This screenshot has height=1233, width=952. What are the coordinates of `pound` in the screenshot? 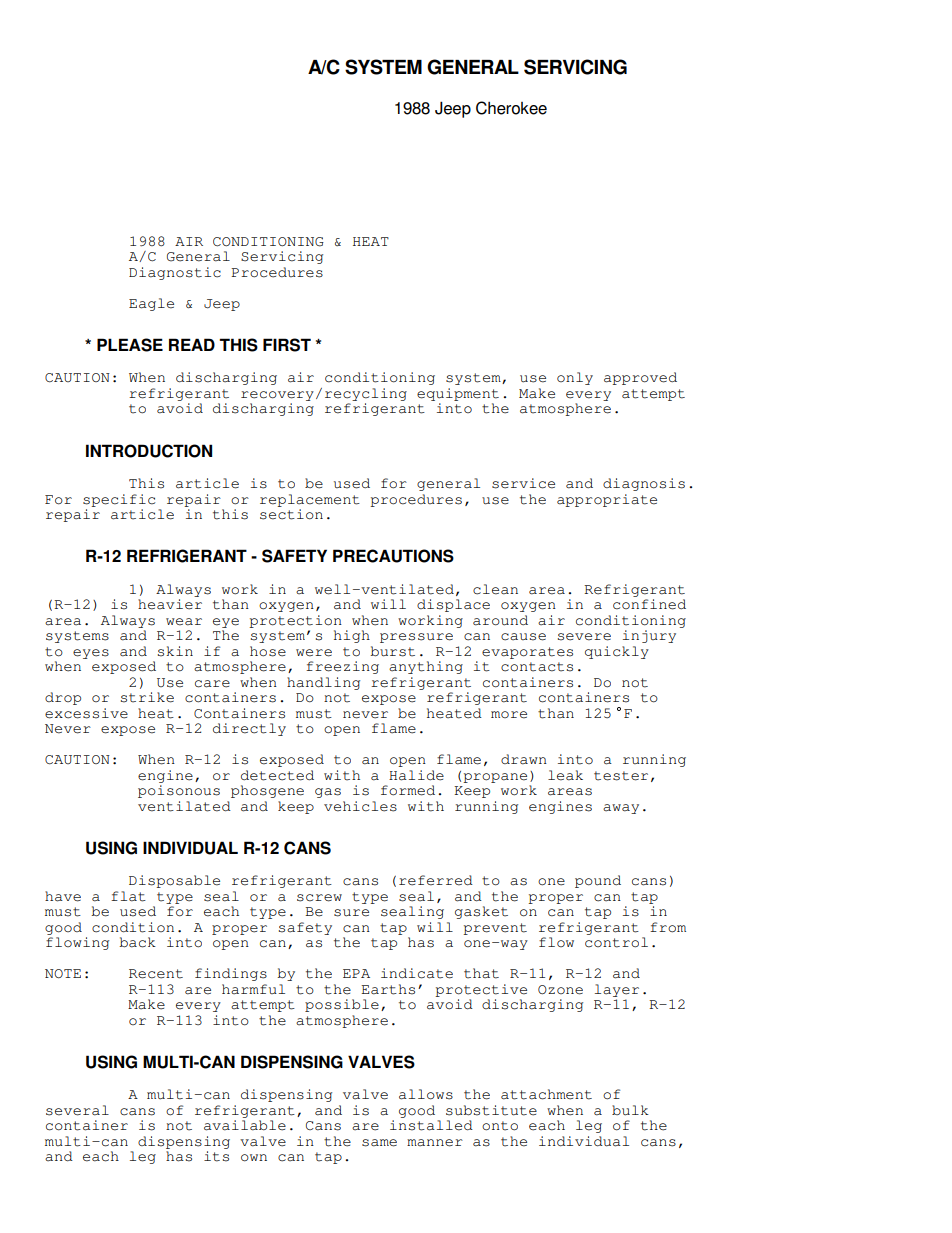 It's located at (598, 881).
